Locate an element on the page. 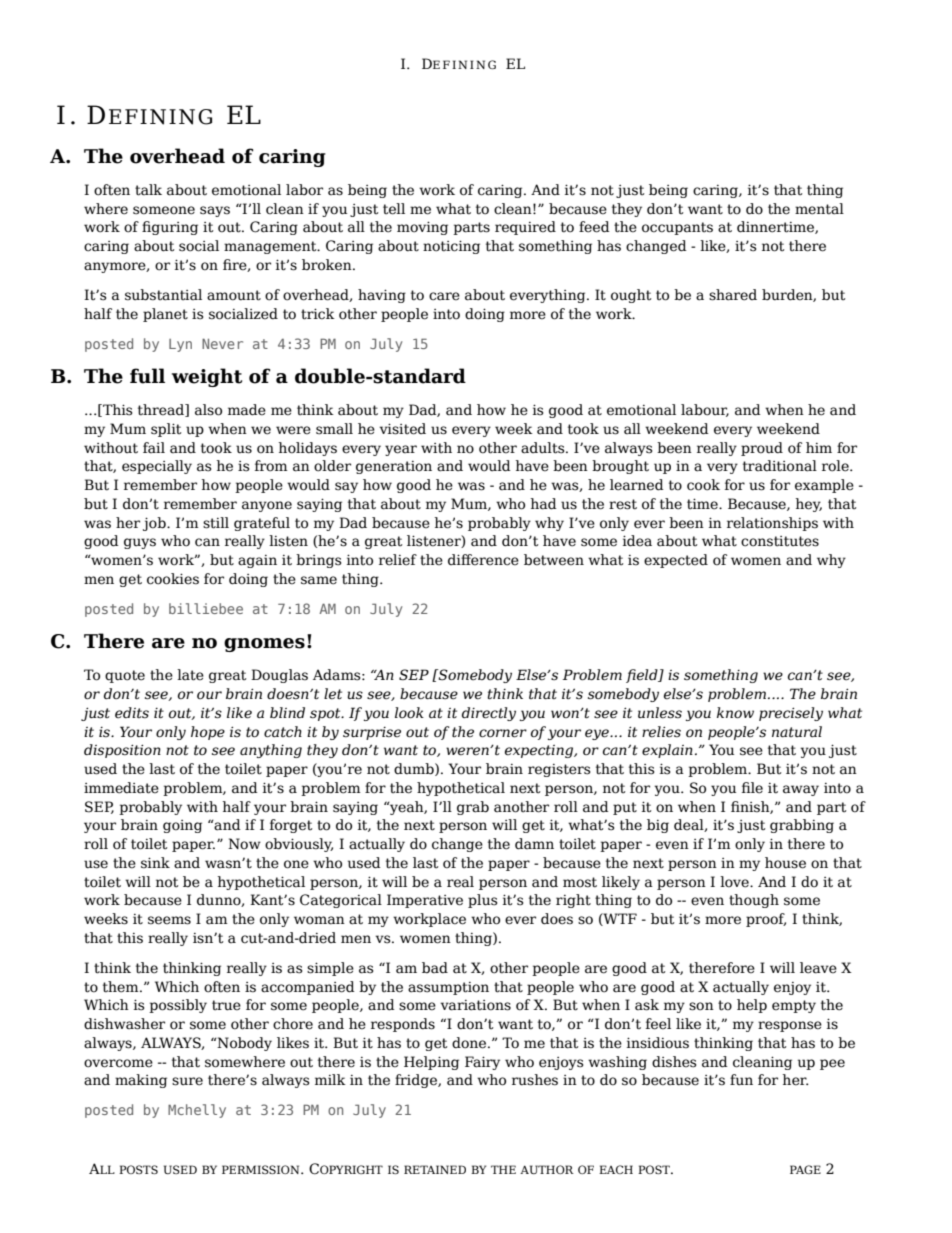 Image resolution: width=952 pixels, height=1233 pixels. says is located at coordinates (215, 211).
